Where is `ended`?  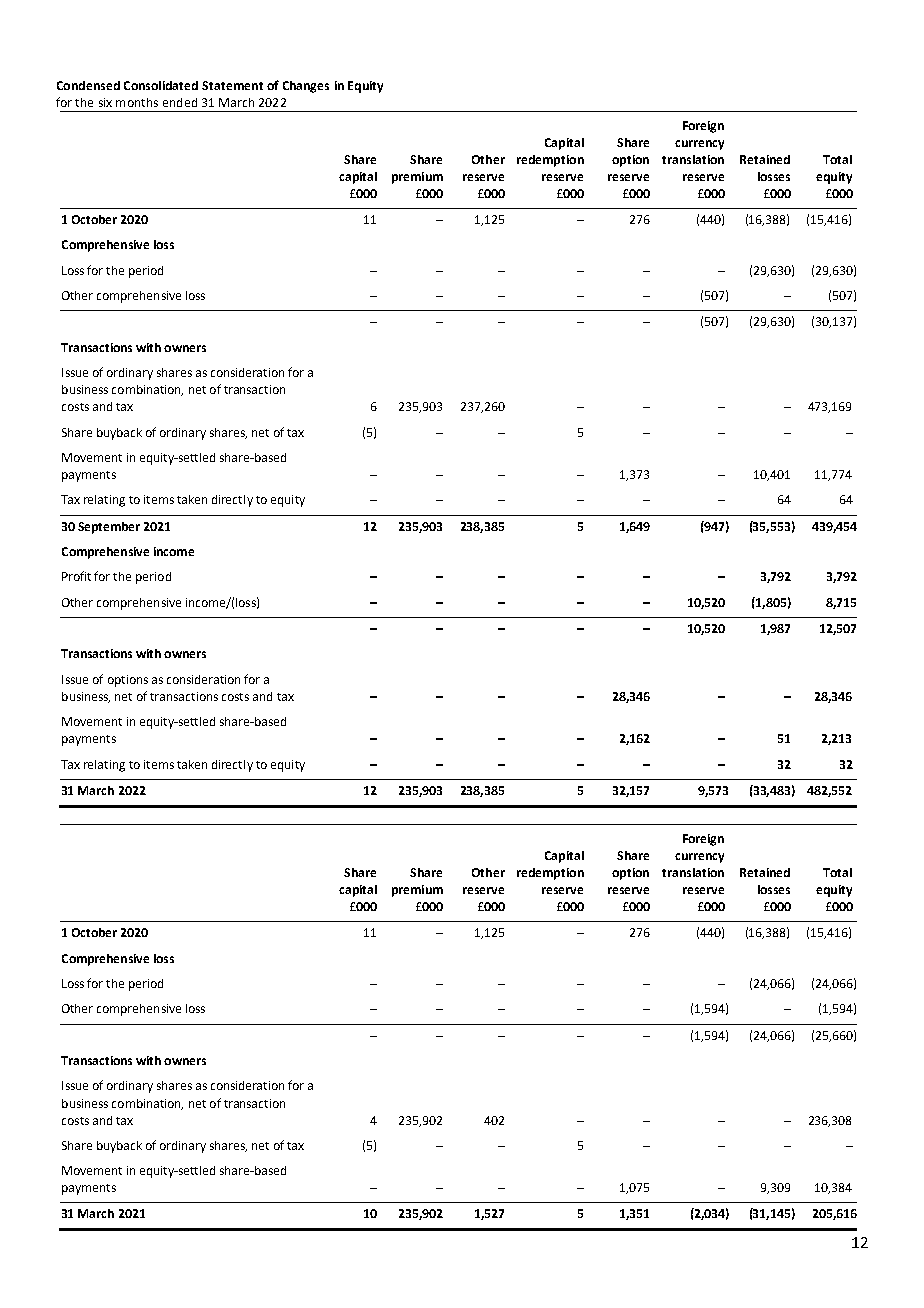 ended is located at coordinates (180, 102).
